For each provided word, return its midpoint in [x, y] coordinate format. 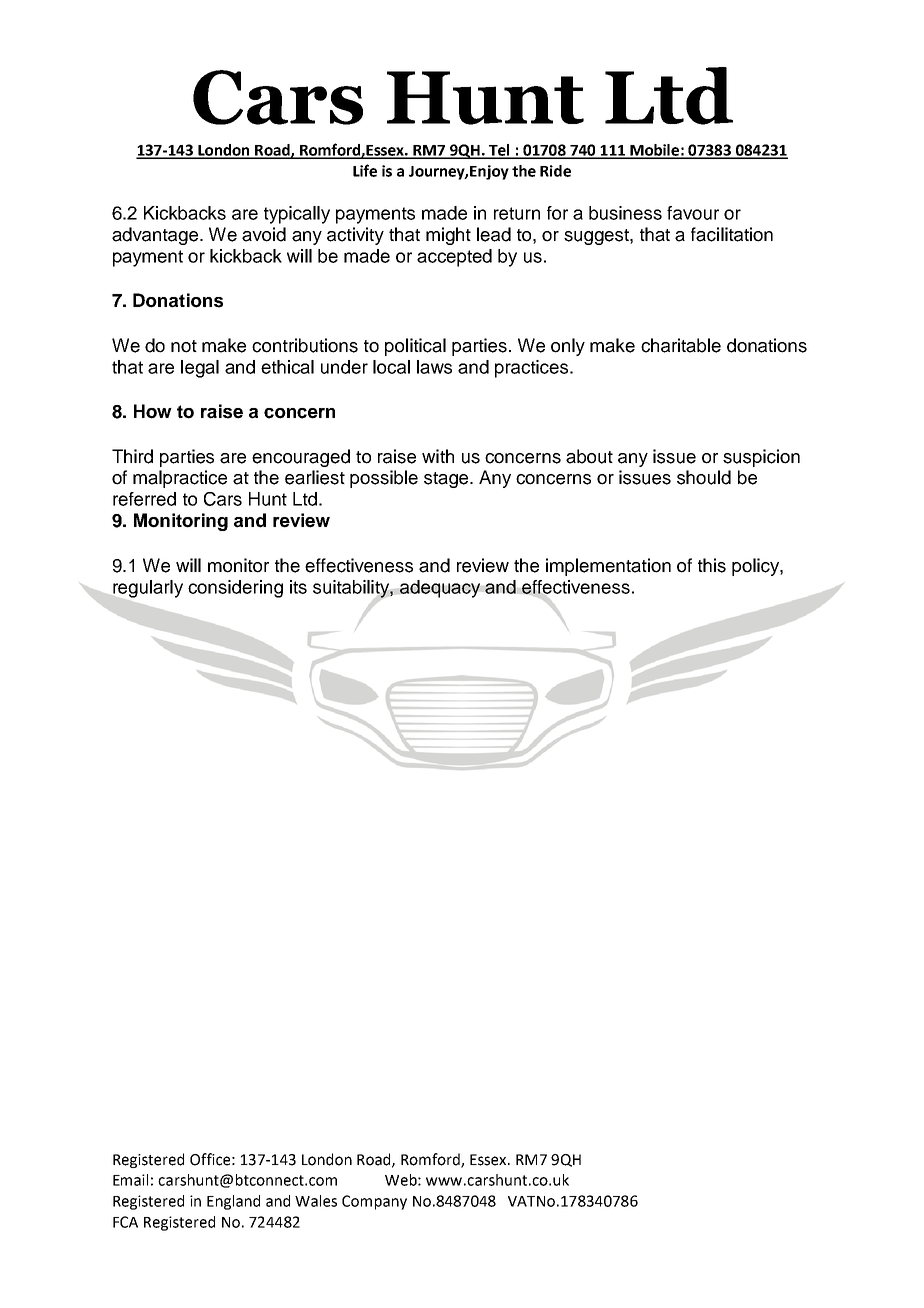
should [704, 477]
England [233, 1202]
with [438, 456]
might [448, 236]
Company [374, 1202]
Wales [316, 1201]
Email [130, 1180]
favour [693, 213]
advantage [156, 236]
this [712, 565]
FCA [125, 1222]
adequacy [439, 589]
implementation [608, 567]
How [153, 411]
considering [235, 589]
